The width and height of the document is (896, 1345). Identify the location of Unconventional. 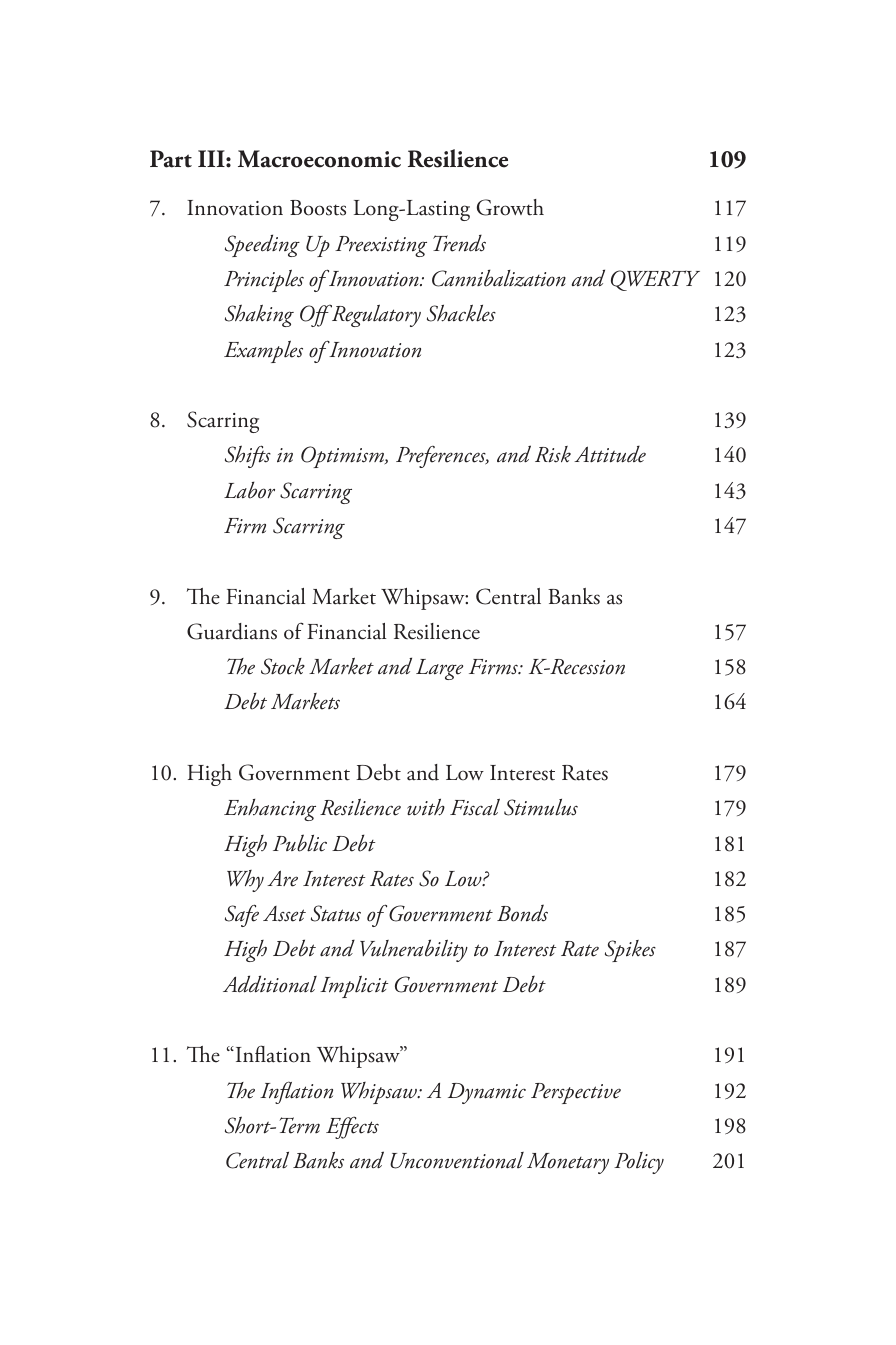
(457, 1160).
